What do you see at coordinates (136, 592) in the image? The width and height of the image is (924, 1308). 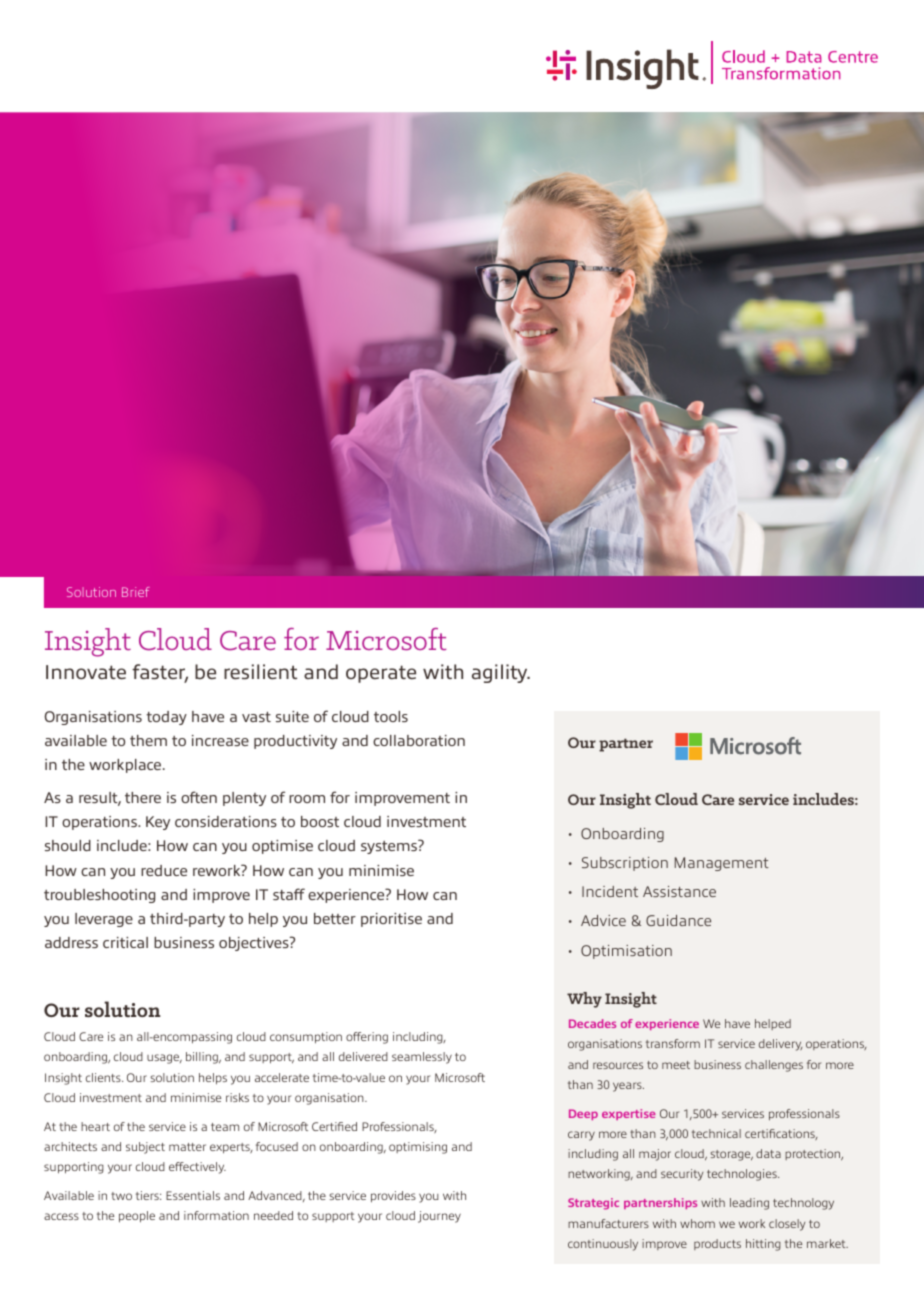 I see `Brief` at bounding box center [136, 592].
